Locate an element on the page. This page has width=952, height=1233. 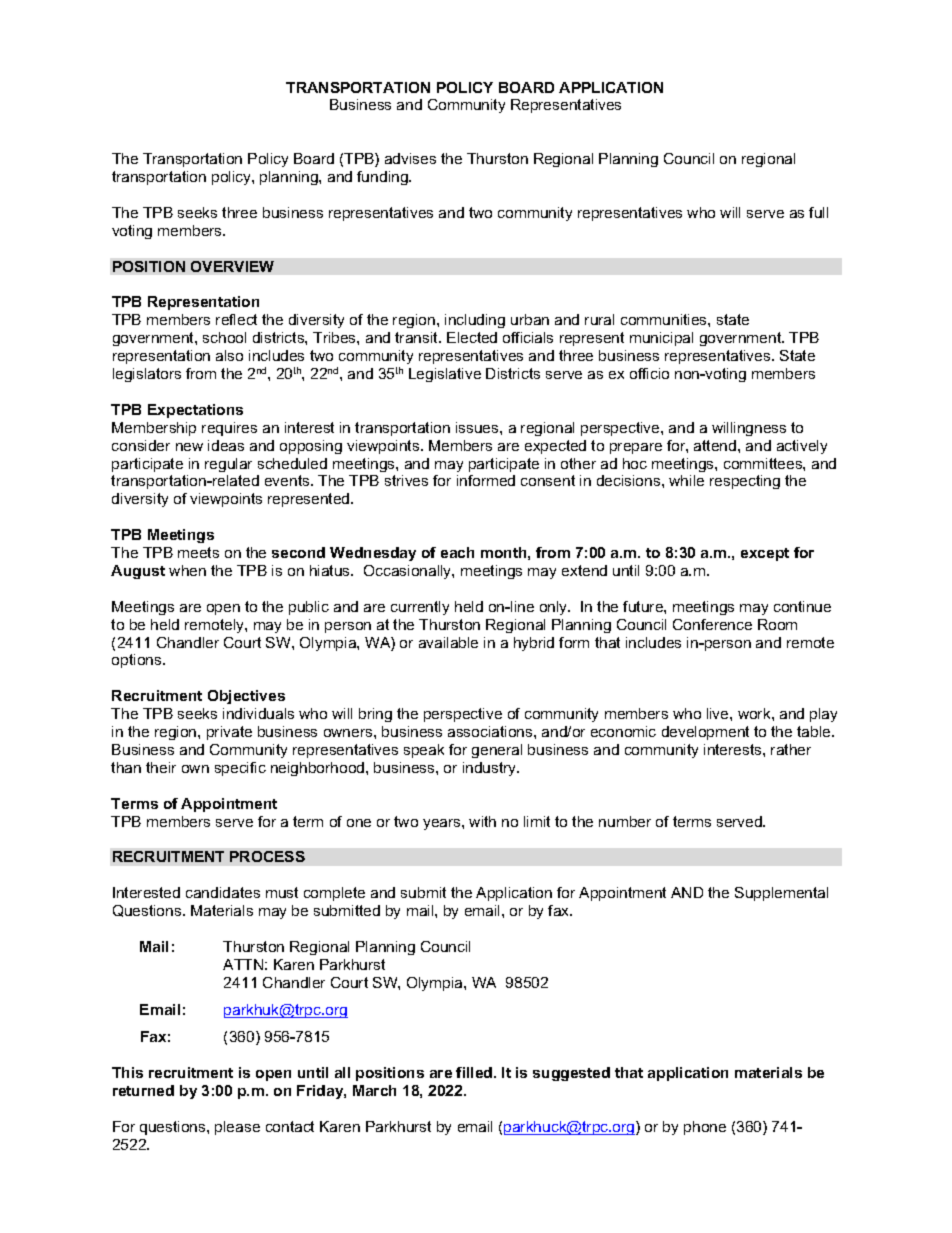
rather is located at coordinates (791, 749).
